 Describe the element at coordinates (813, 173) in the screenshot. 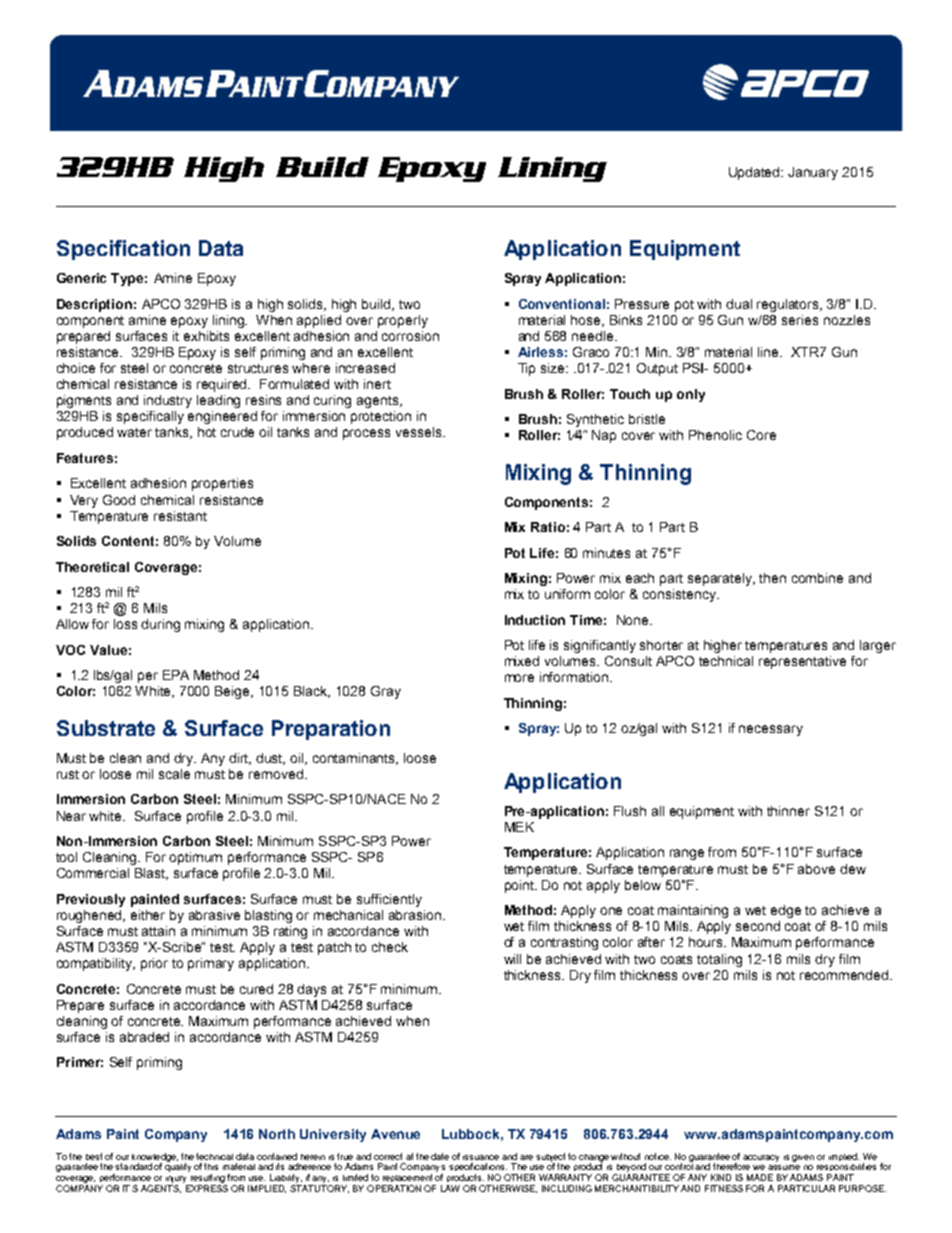

I see `January` at that location.
